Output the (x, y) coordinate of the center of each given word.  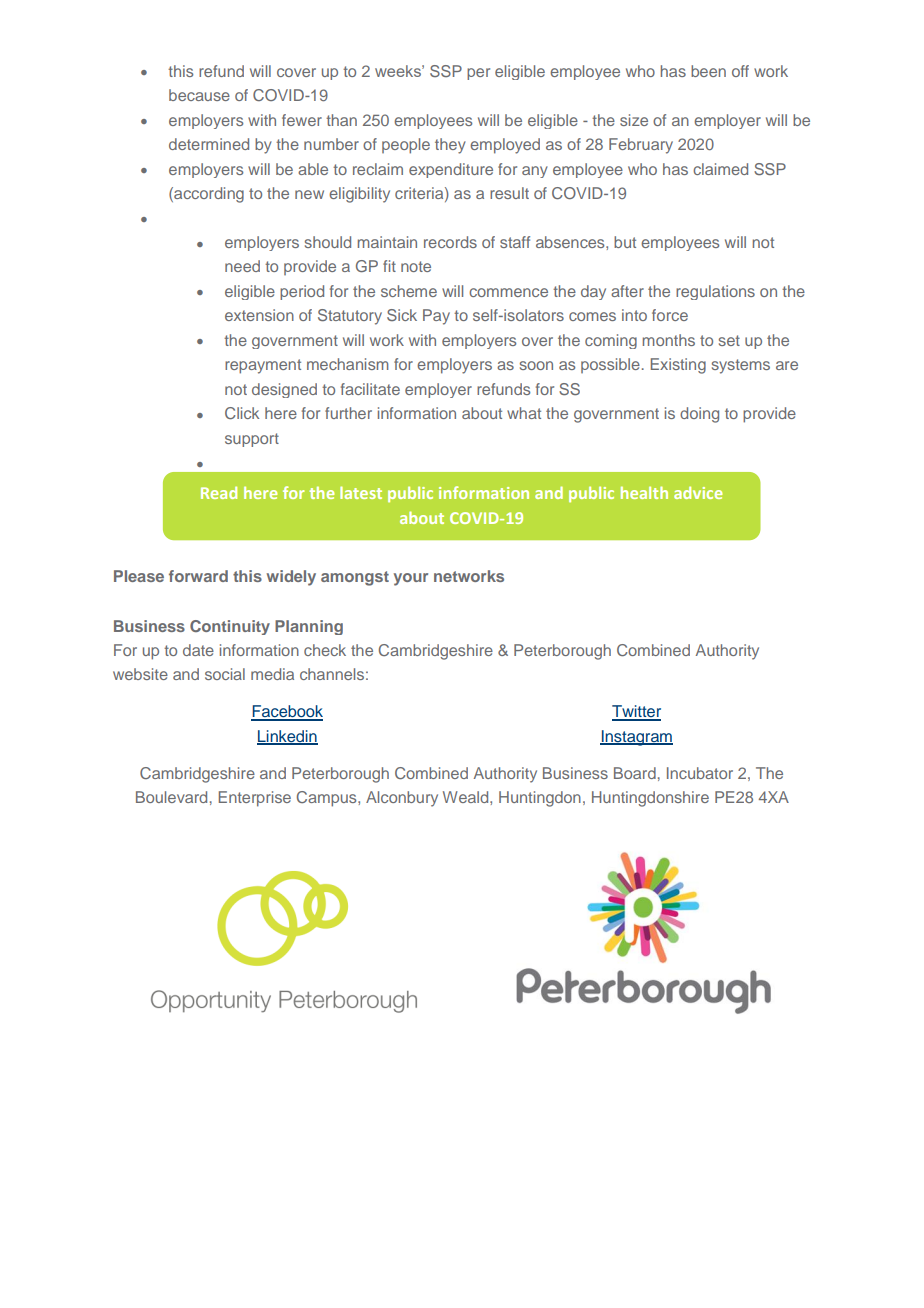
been (708, 71)
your (411, 579)
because (199, 95)
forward (198, 576)
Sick (402, 315)
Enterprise (255, 799)
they (450, 146)
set (729, 340)
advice (698, 492)
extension (259, 315)
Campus (328, 799)
